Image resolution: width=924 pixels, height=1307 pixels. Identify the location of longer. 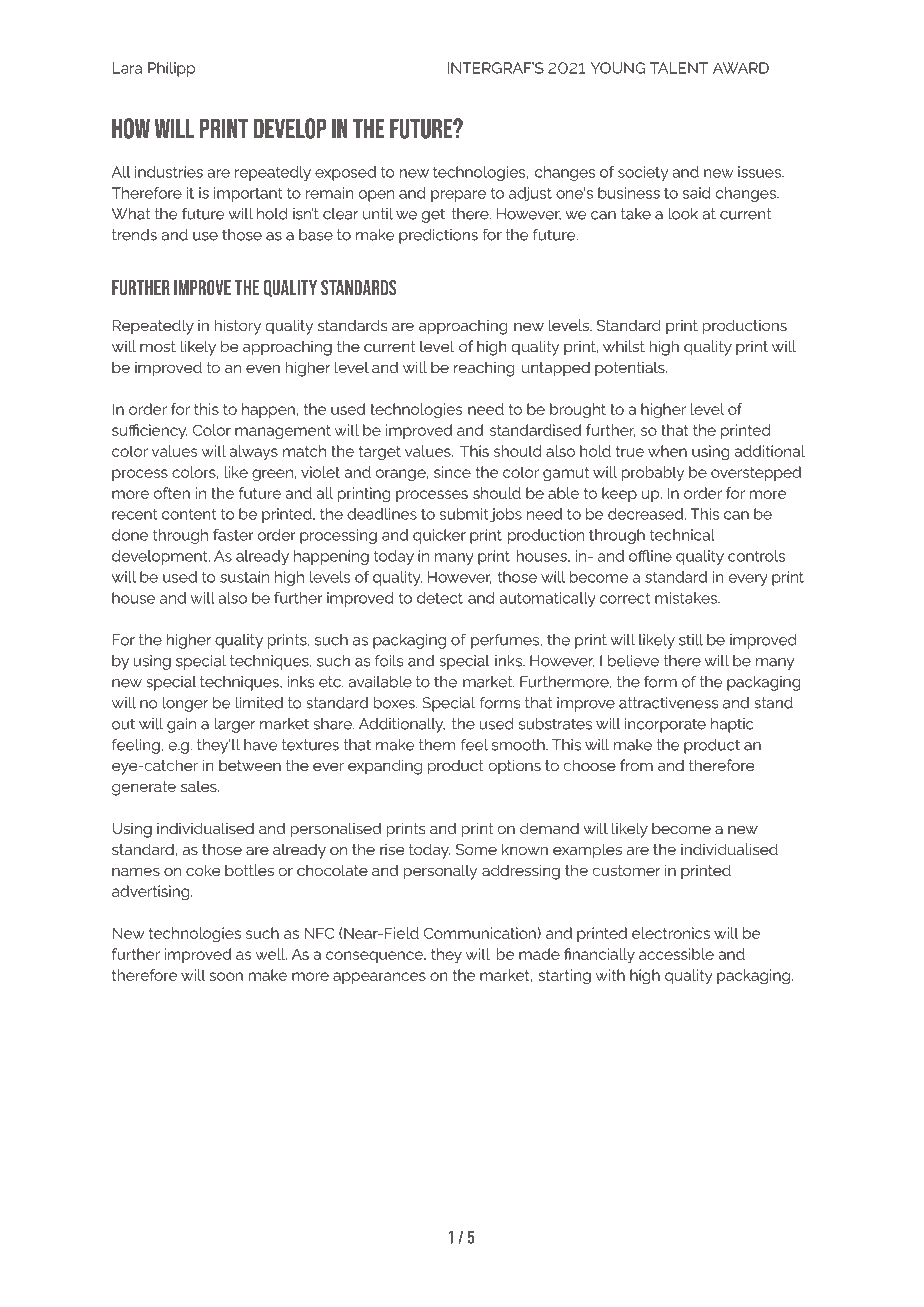
(185, 704).
